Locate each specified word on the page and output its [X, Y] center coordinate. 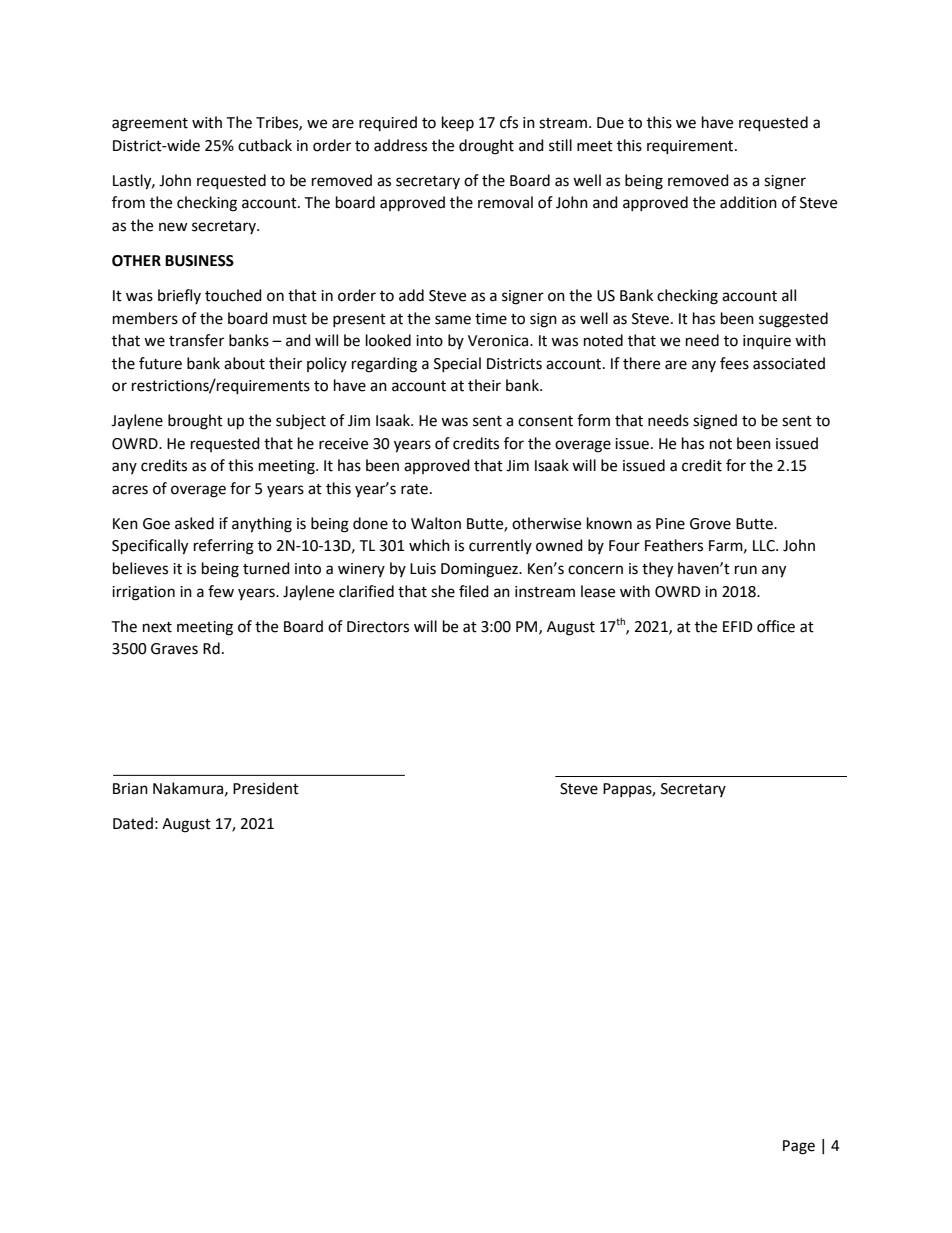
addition [748, 202]
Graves [174, 649]
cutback [265, 145]
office [776, 626]
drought [486, 147]
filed [474, 591]
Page [799, 1147]
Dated [133, 823]
